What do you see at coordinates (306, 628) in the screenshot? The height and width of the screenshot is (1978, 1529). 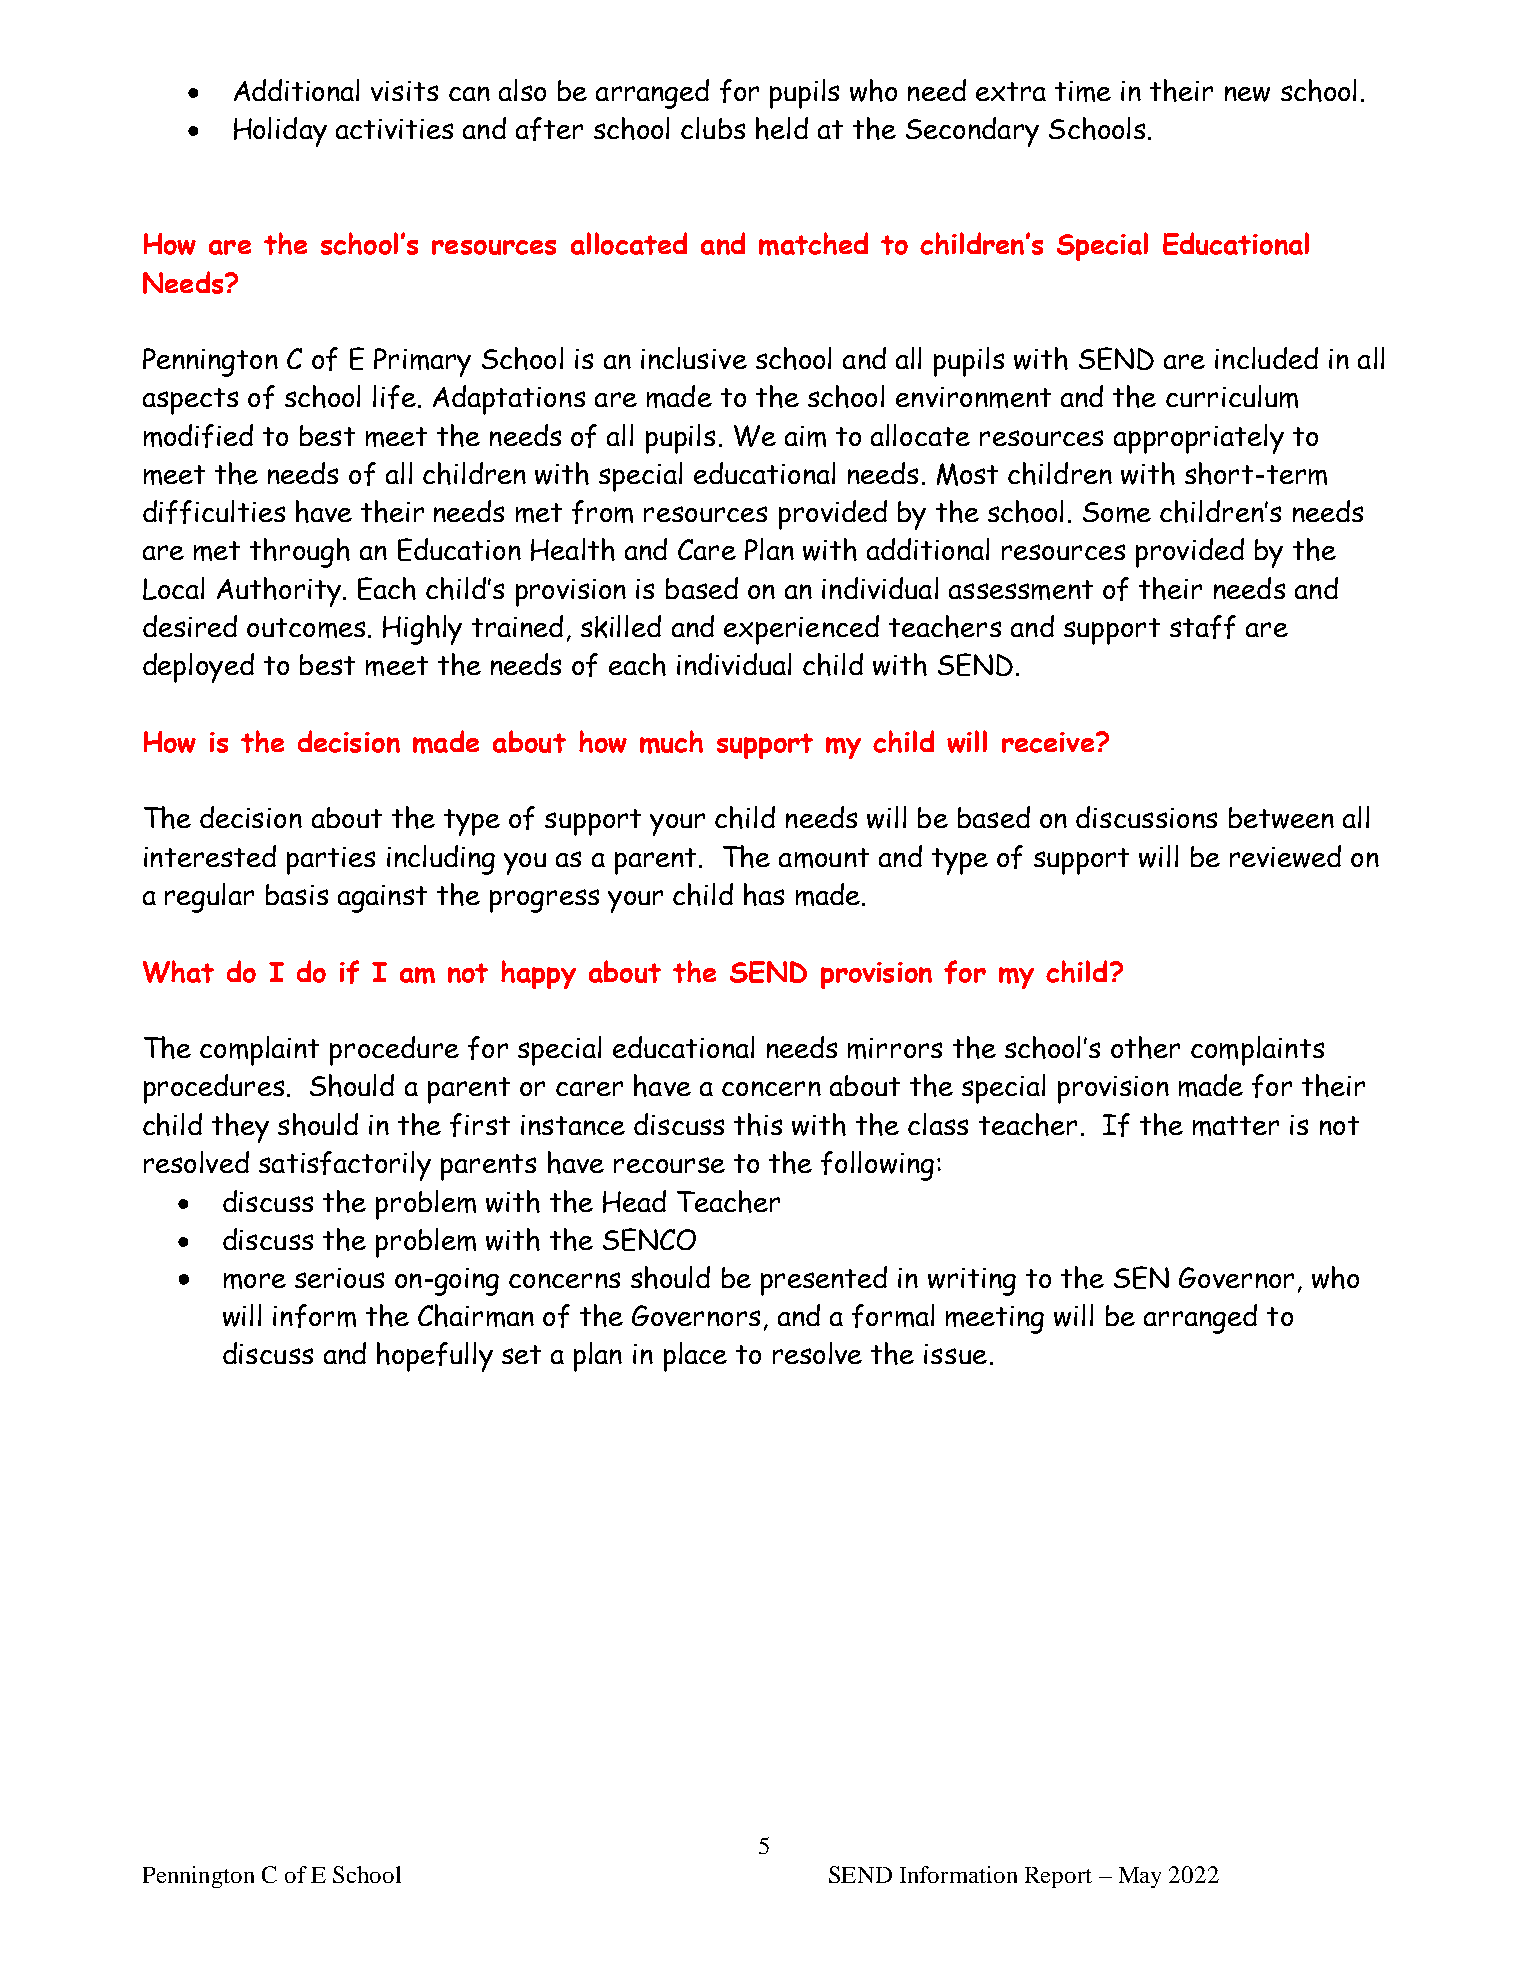 I see `outcomes` at bounding box center [306, 628].
